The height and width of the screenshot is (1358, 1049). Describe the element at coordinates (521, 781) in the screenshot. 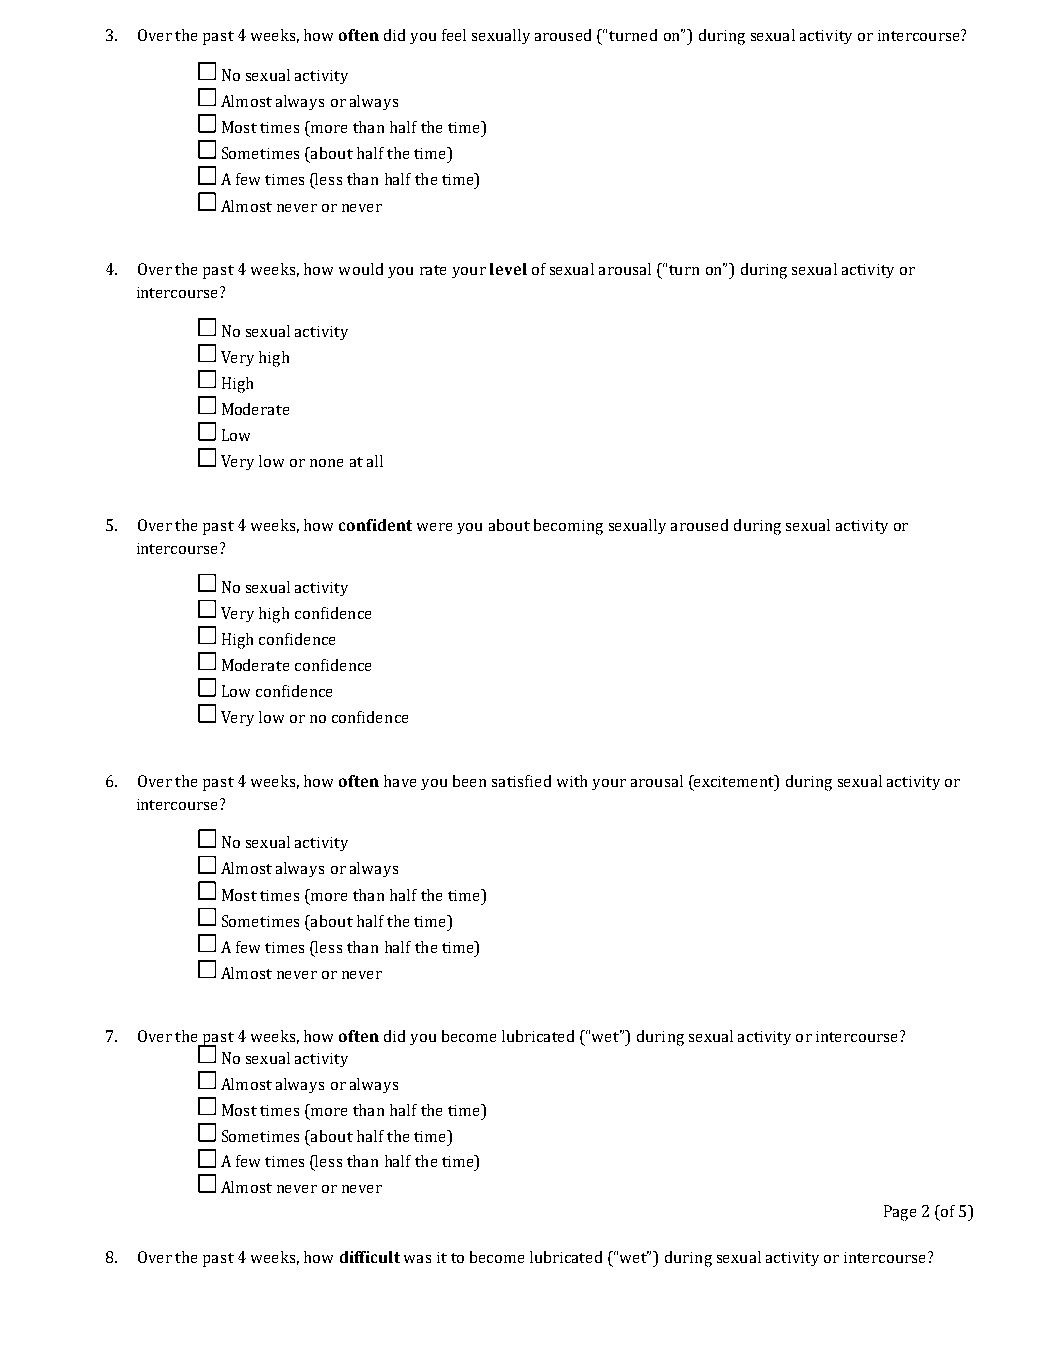

I see `satisfied` at that location.
